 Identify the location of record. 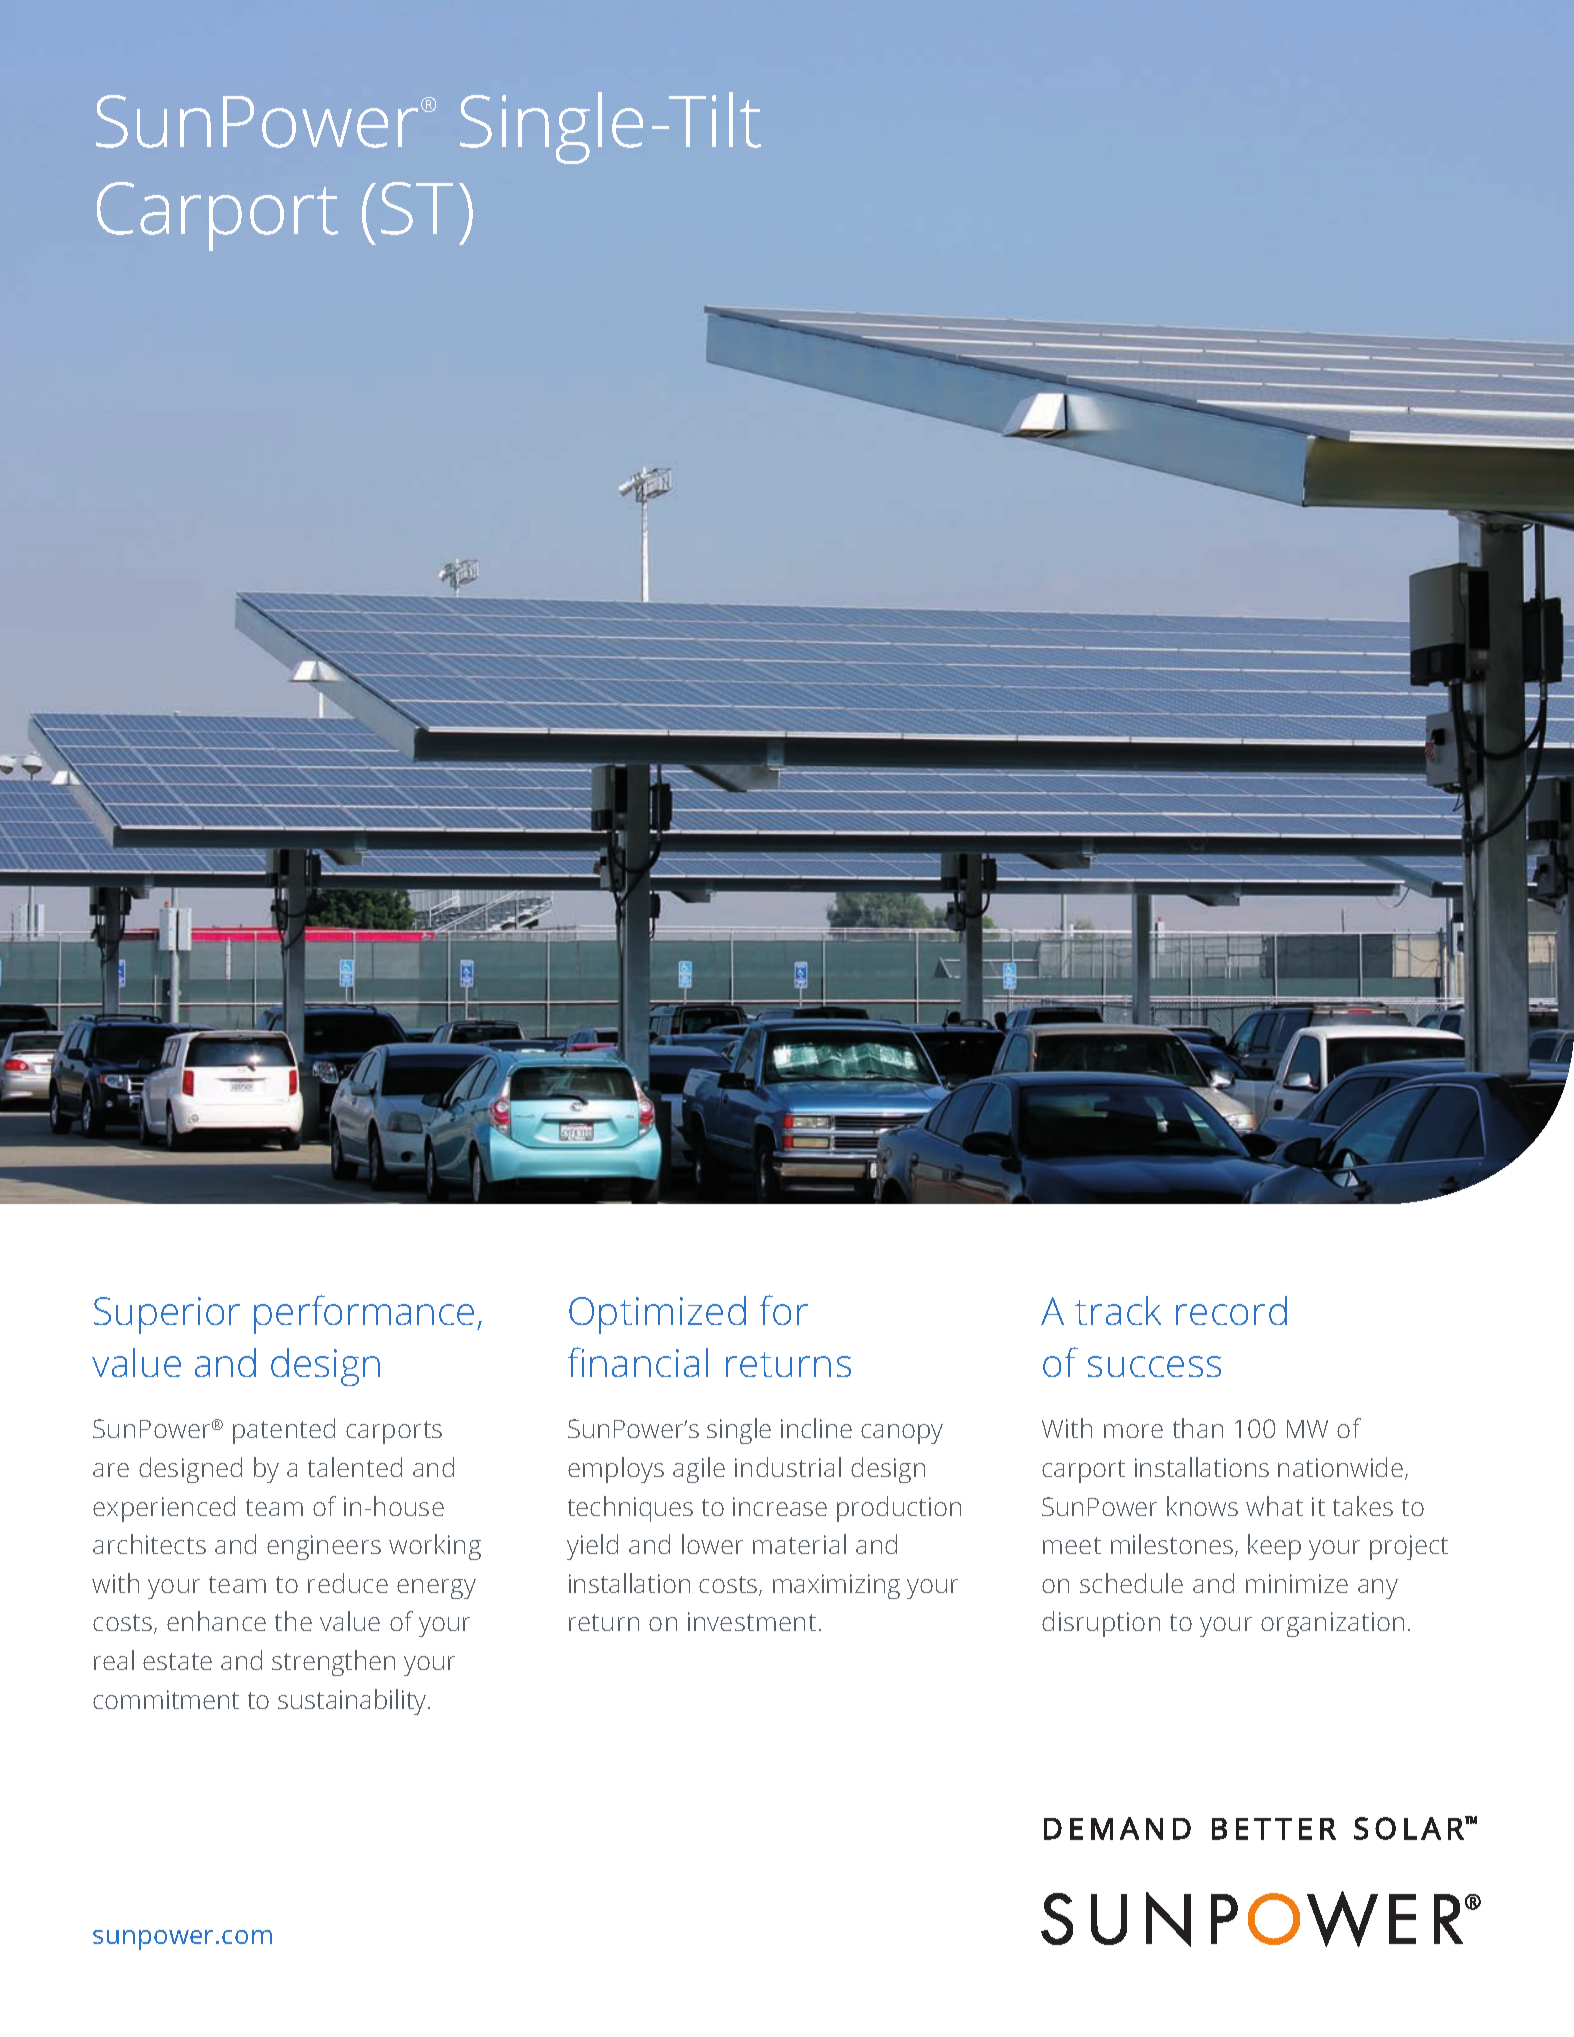
(1231, 1310).
